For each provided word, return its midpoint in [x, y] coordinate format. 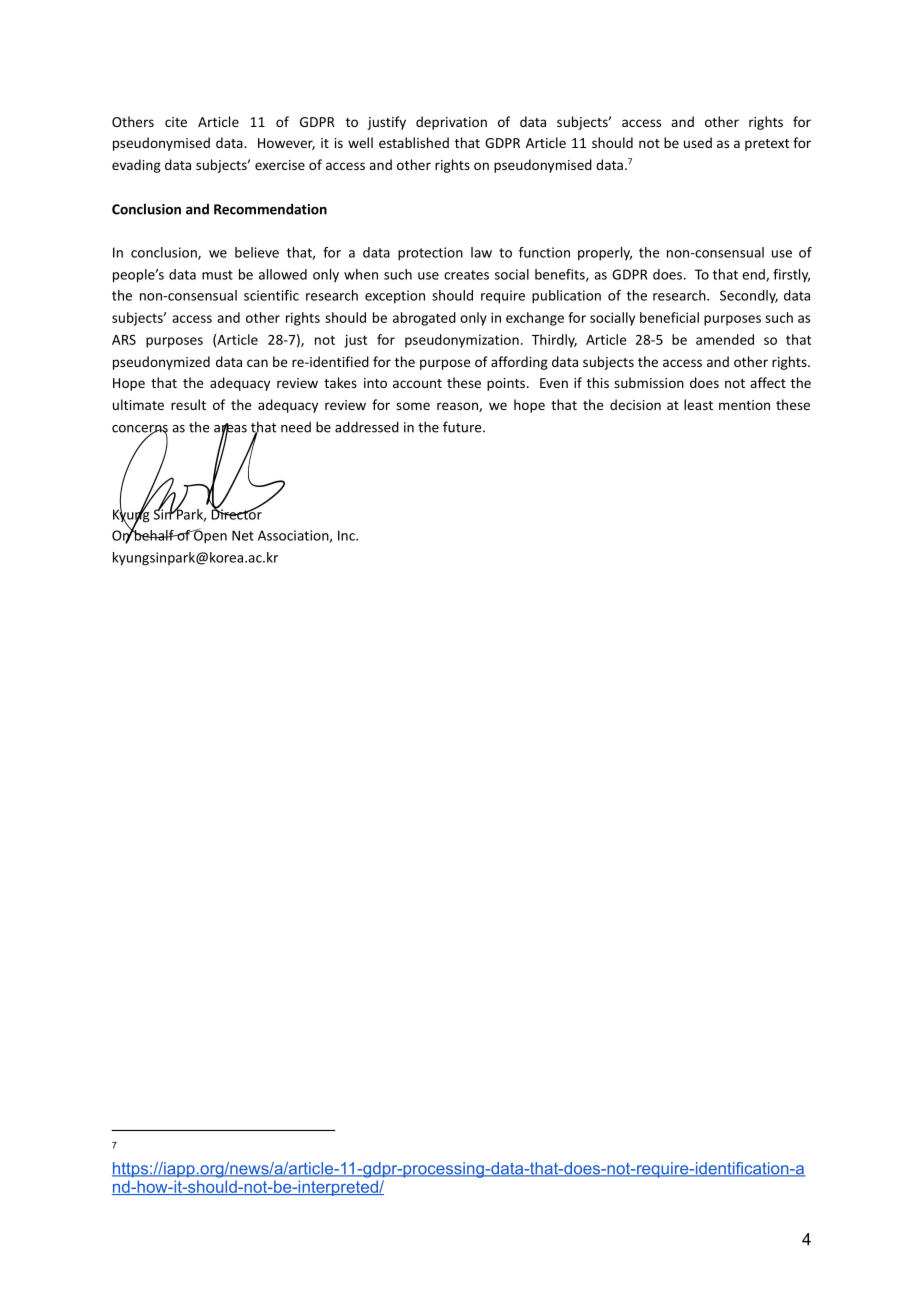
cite [176, 122]
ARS [124, 340]
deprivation [451, 123]
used [698, 142]
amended [725, 339]
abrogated [424, 319]
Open [209, 536]
